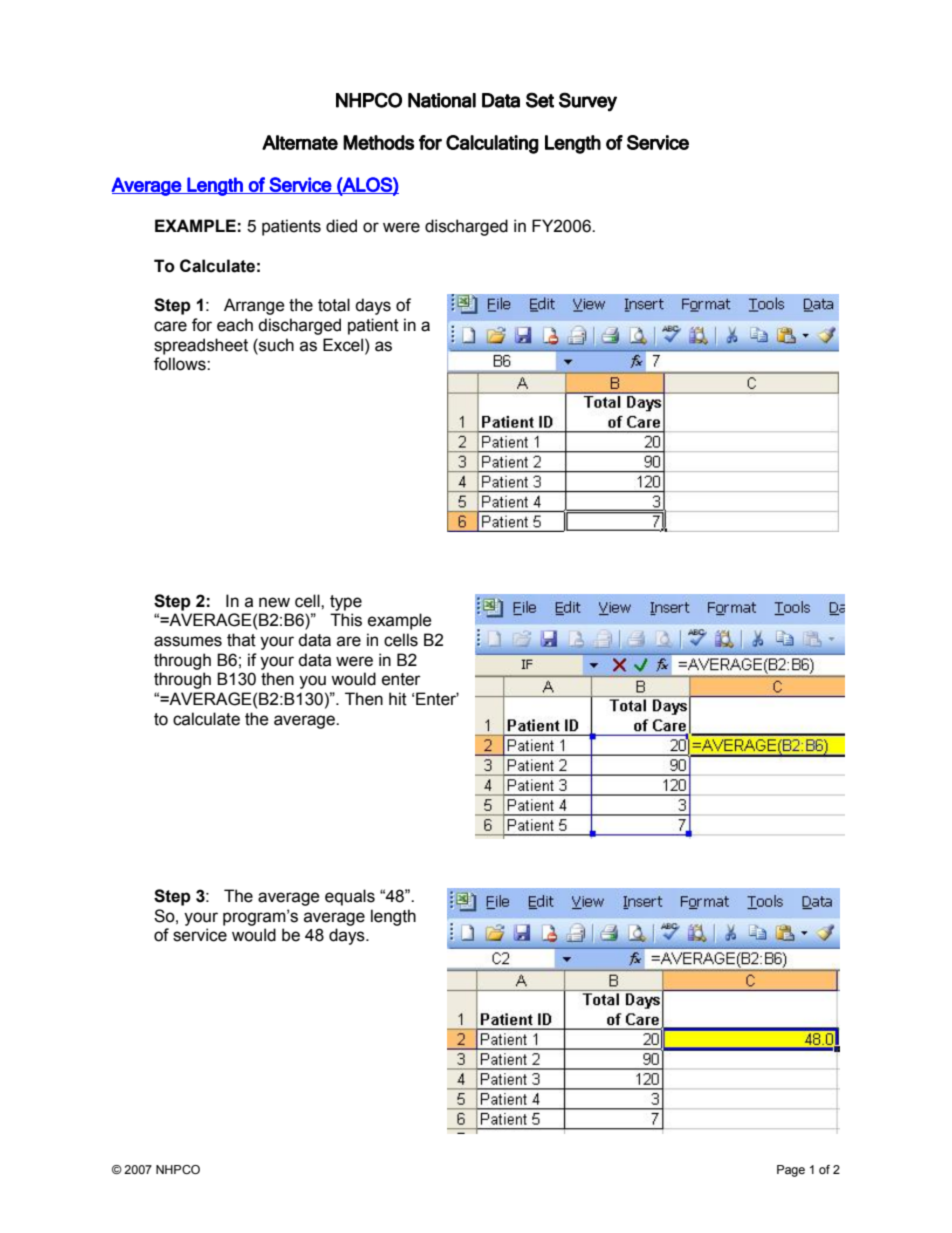 The height and width of the image is (1233, 952). Describe the element at coordinates (588, 102) in the image. I see `Survey` at that location.
